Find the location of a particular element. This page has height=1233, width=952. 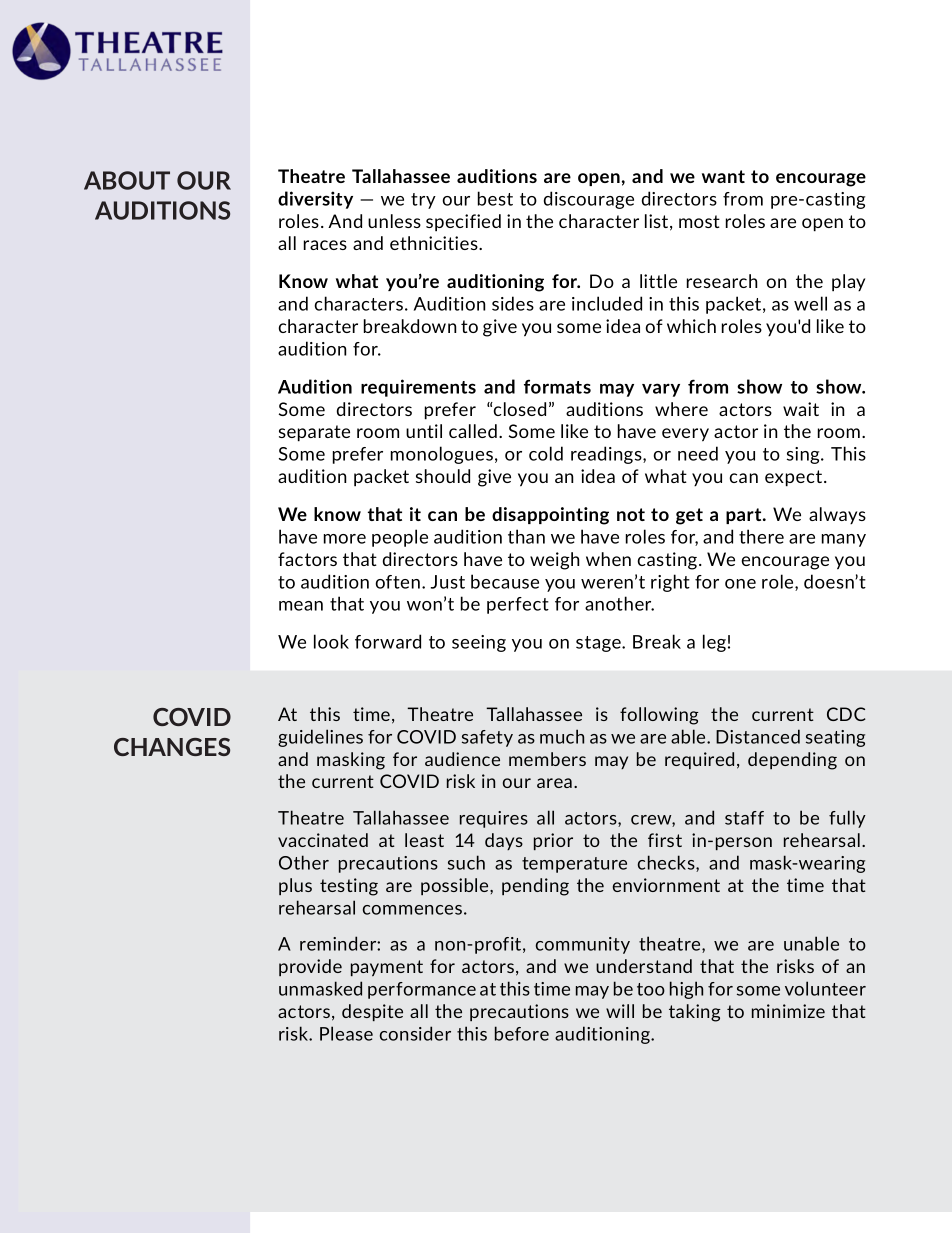

safety is located at coordinates (487, 738).
